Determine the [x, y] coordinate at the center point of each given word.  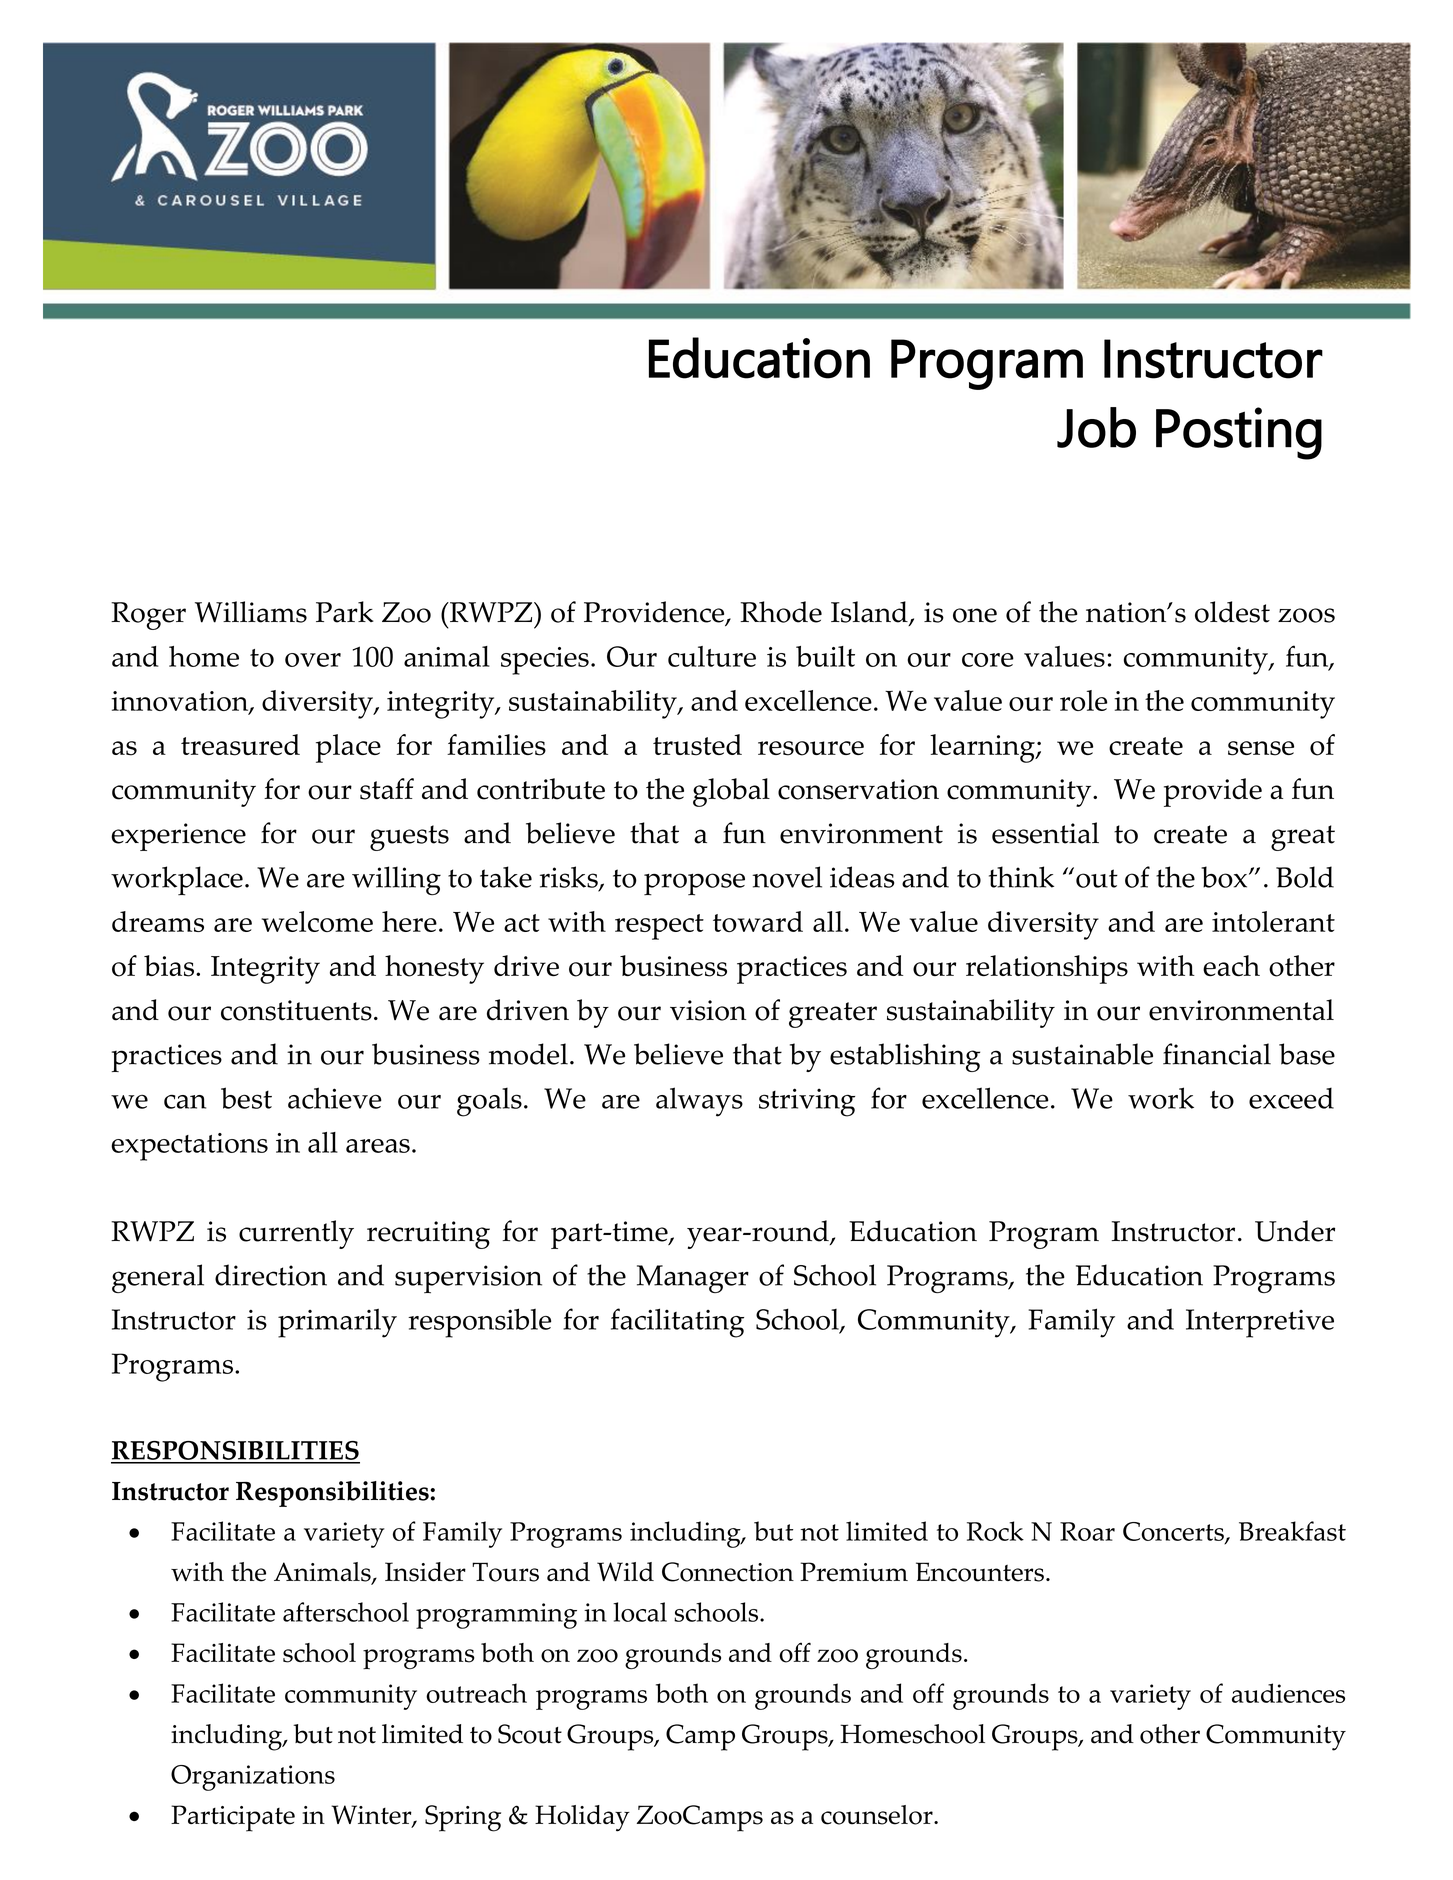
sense [1261, 748]
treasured [240, 745]
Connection [728, 1572]
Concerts [1174, 1533]
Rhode [781, 612]
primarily [337, 1323]
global [731, 792]
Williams [251, 612]
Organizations [253, 1778]
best [246, 1098]
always [699, 1102]
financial [1217, 1054]
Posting [1239, 433]
